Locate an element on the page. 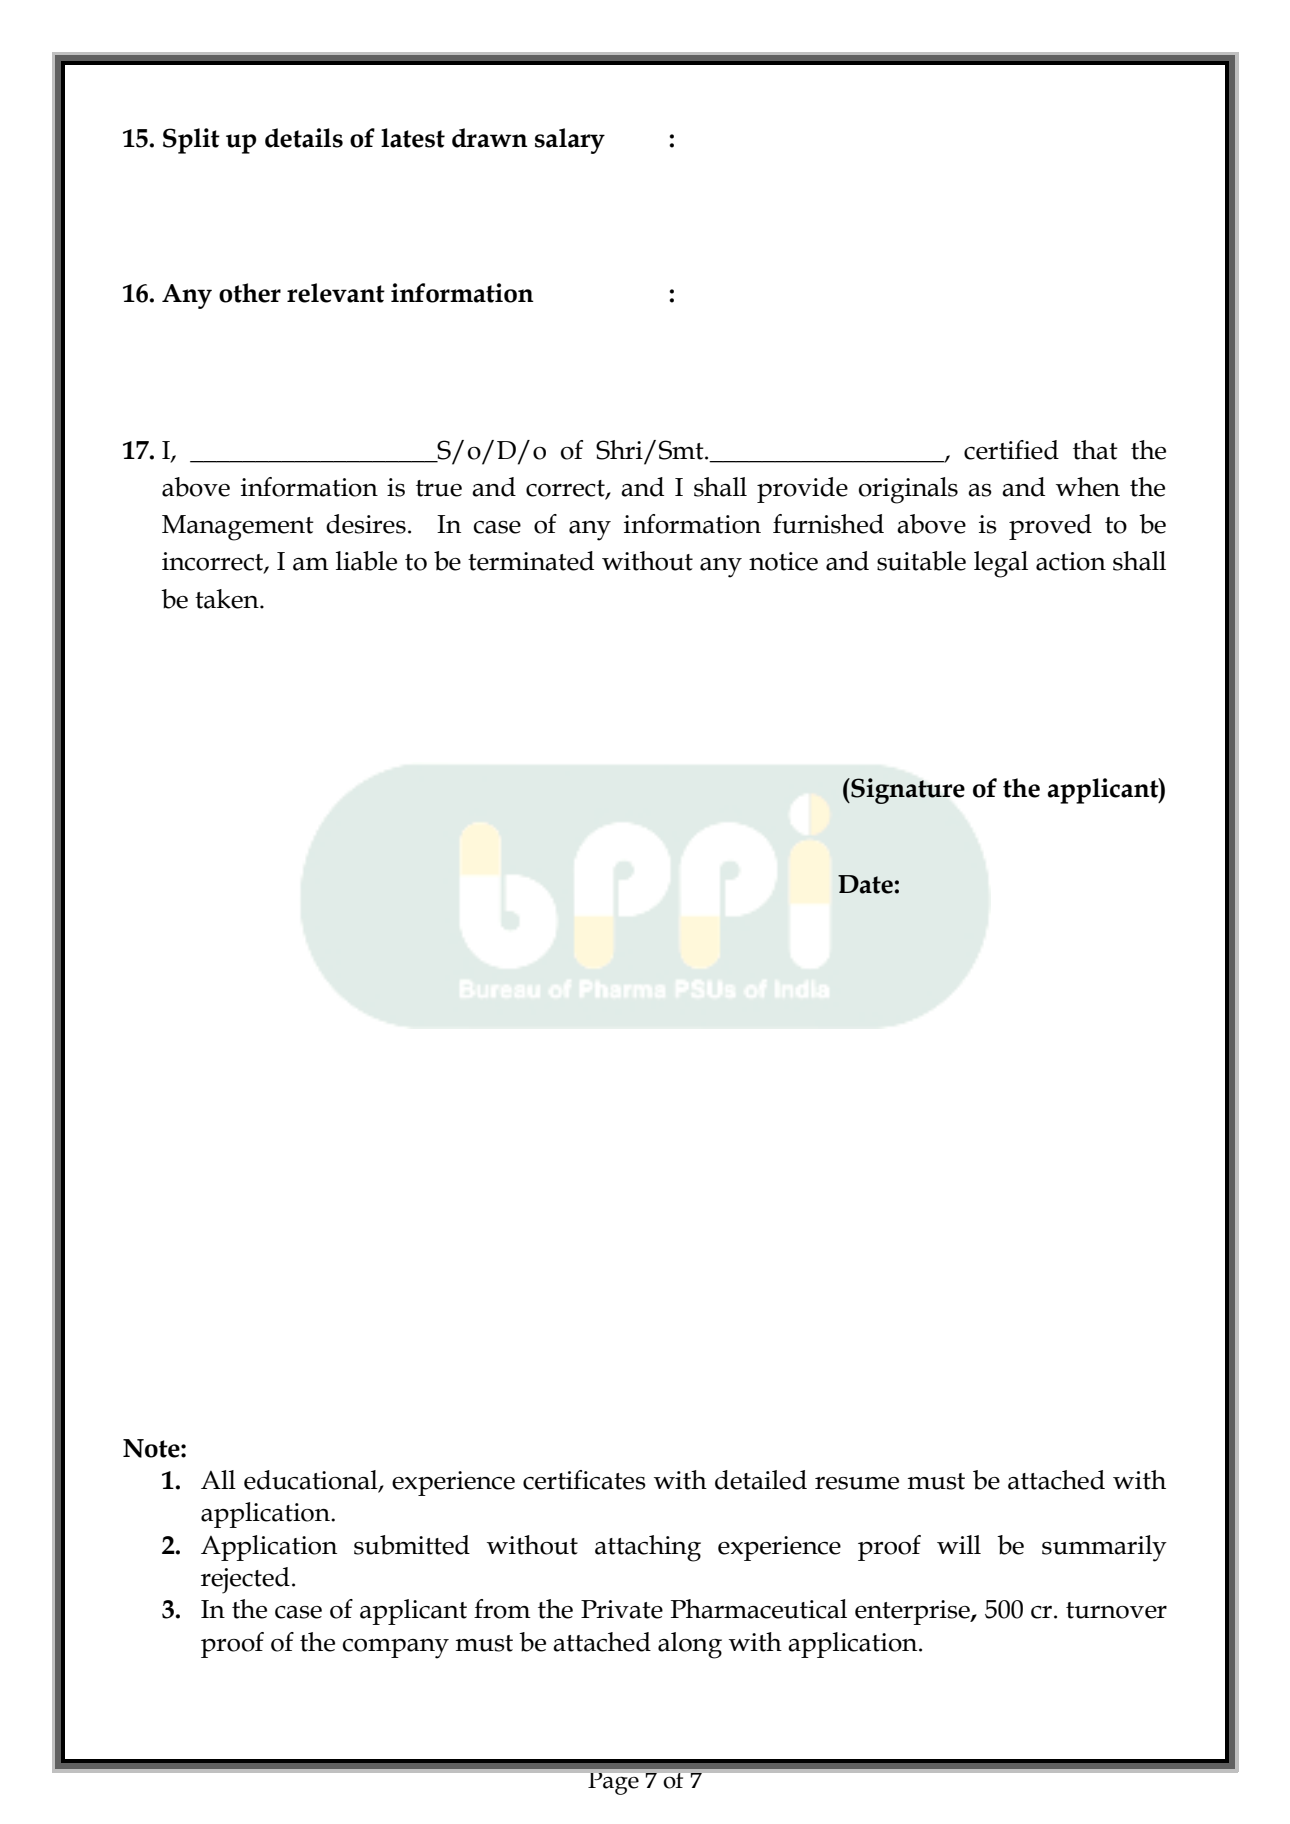 The width and height of the image is (1290, 1824). Signature is located at coordinates (907, 791).
